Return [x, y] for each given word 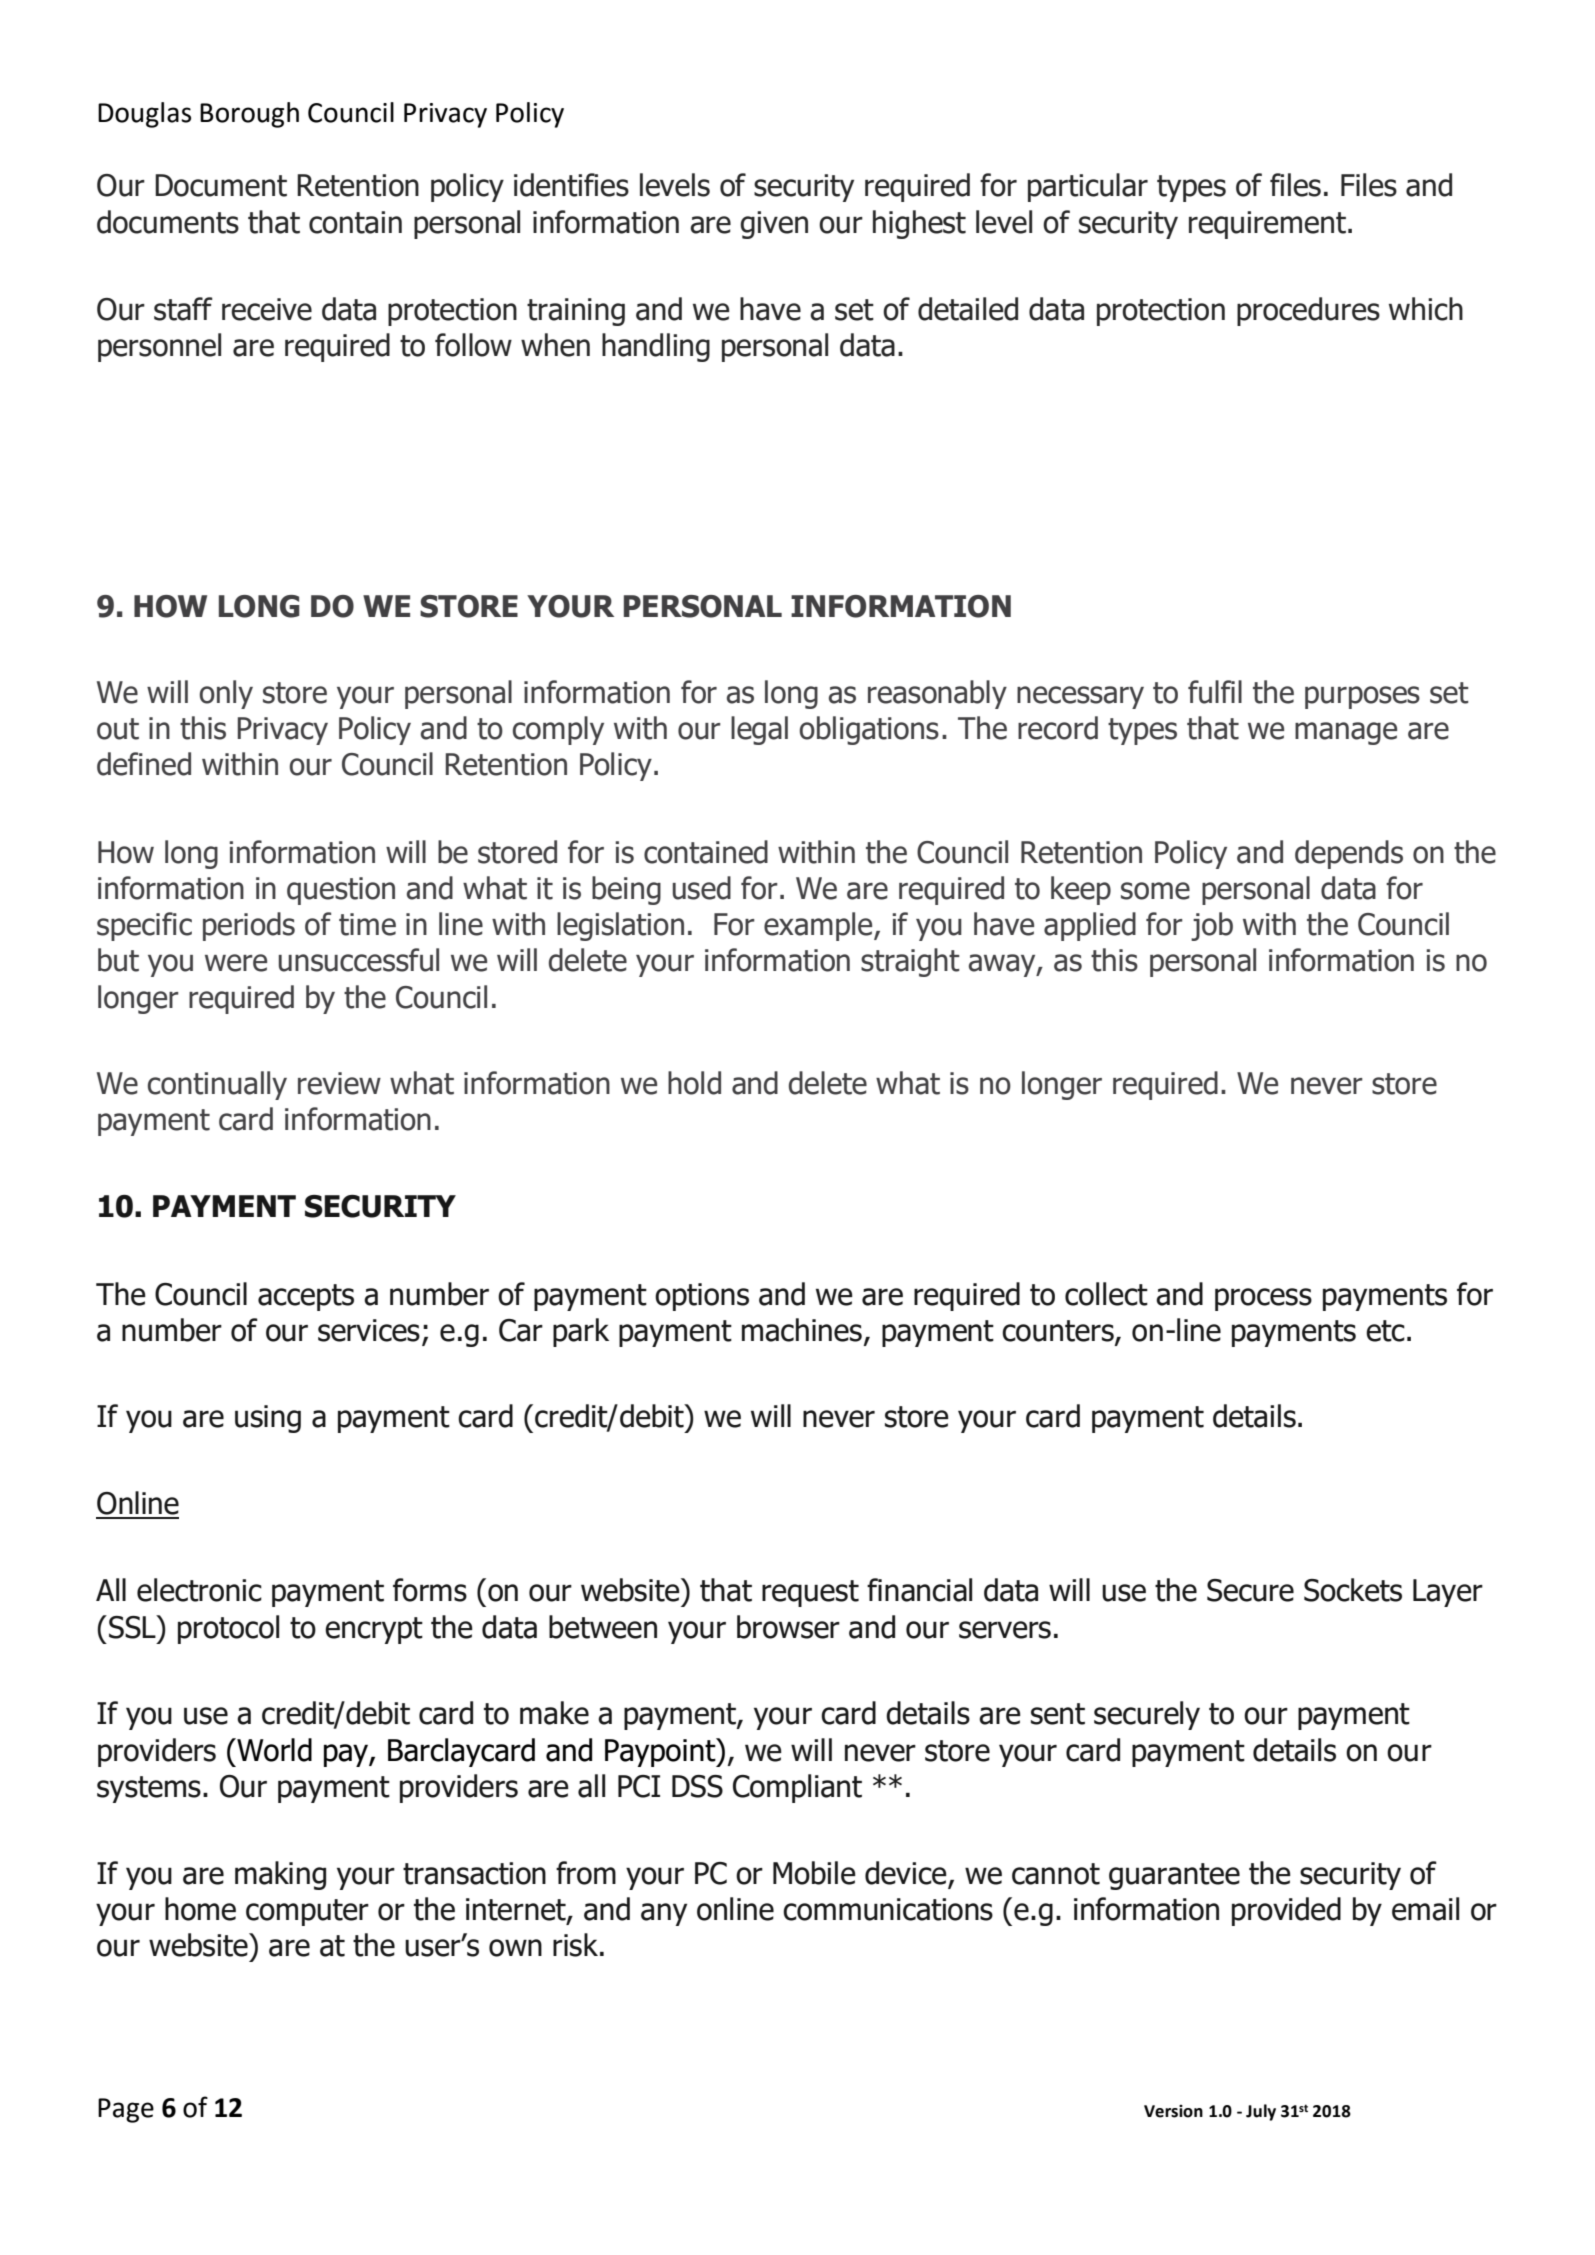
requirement [1269, 225]
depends [1349, 854]
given [774, 225]
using [268, 1419]
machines [802, 1330]
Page [126, 2110]
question [341, 891]
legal [759, 730]
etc [1385, 1331]
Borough [249, 115]
